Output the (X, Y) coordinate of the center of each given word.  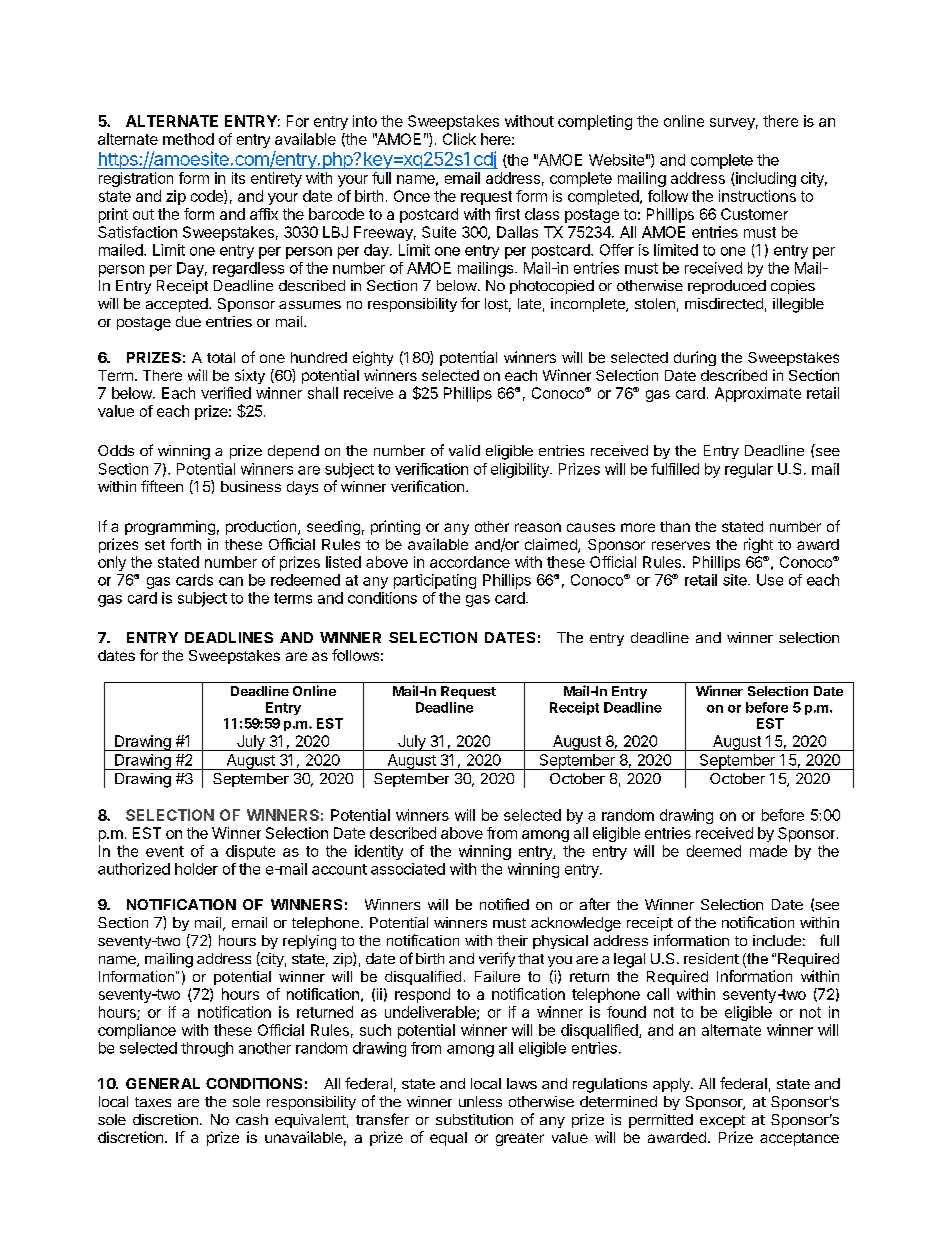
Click (459, 139)
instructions (757, 196)
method (188, 139)
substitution (474, 1119)
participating (435, 581)
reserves (681, 545)
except (722, 1121)
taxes (153, 1102)
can (231, 581)
